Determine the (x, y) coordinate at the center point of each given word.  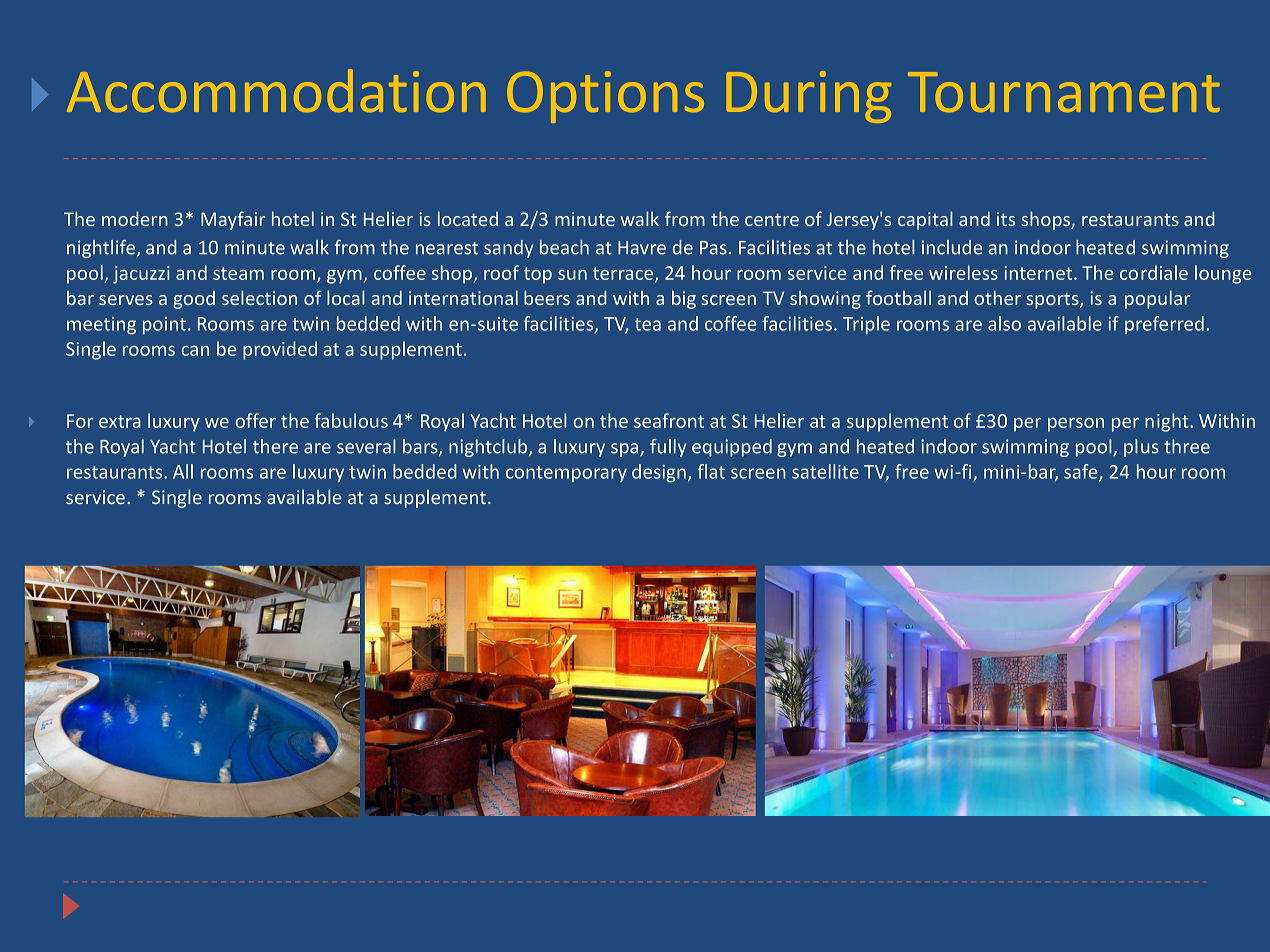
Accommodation (276, 90)
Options (605, 97)
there (275, 446)
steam (238, 273)
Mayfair (233, 220)
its (1006, 219)
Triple (866, 325)
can (195, 351)
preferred (1164, 325)
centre (772, 219)
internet (1039, 273)
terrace (624, 274)
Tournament (1064, 92)
